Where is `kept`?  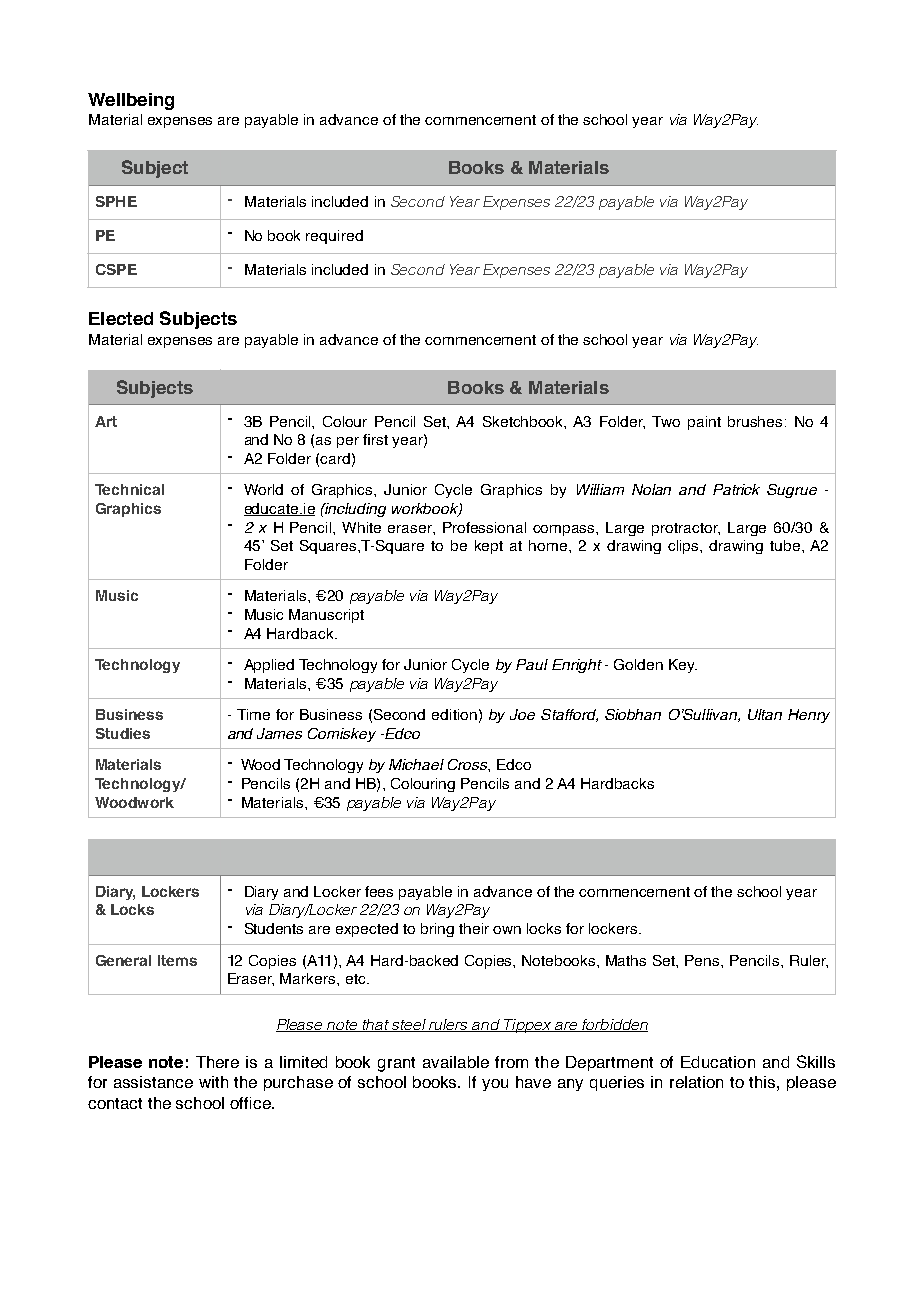
kept is located at coordinates (489, 547).
